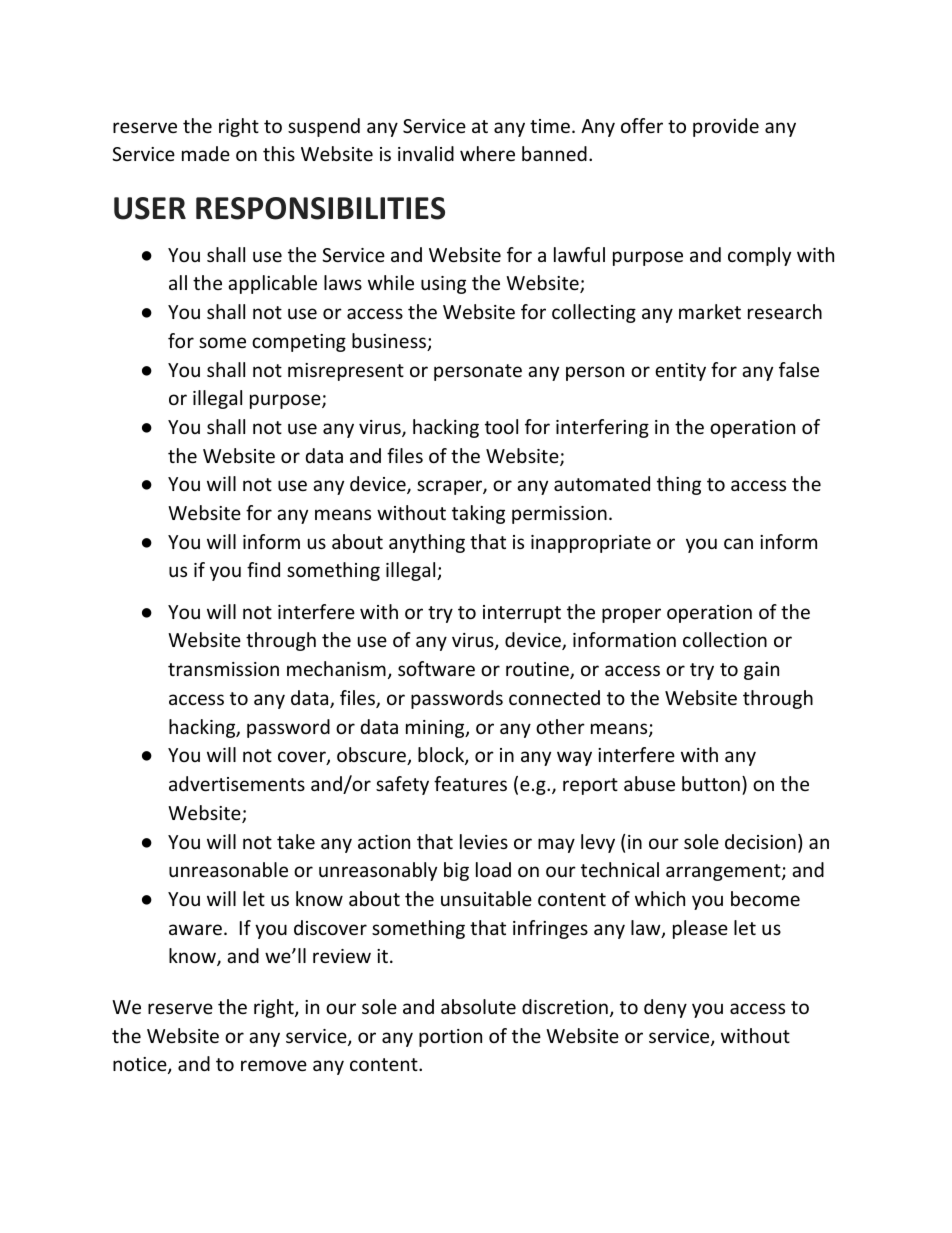  I want to click on remove, so click(274, 1065).
